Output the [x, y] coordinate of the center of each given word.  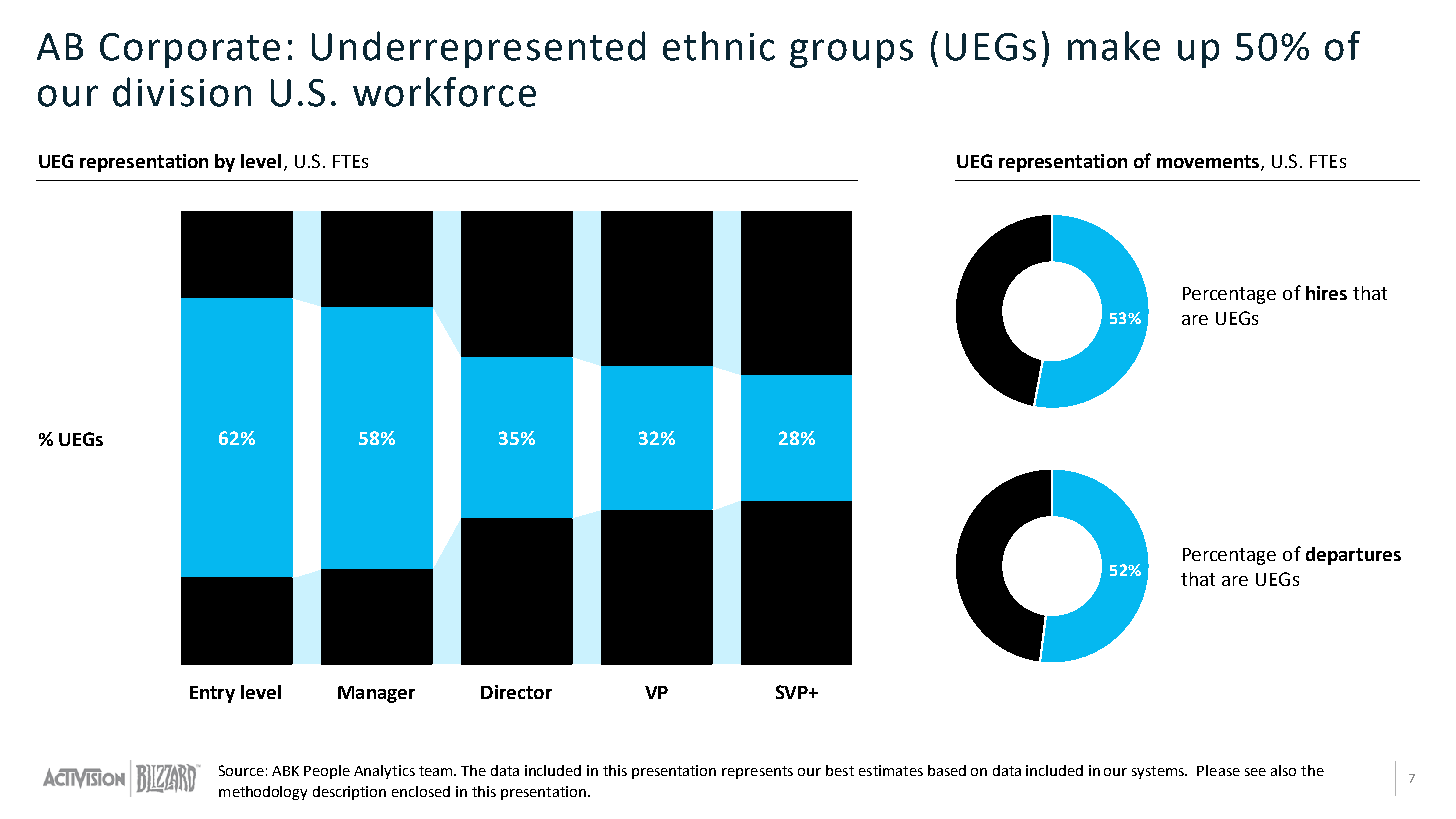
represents [757, 772]
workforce [444, 92]
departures [1353, 556]
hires [1326, 293]
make [1114, 46]
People [327, 772]
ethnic [719, 46]
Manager [376, 694]
